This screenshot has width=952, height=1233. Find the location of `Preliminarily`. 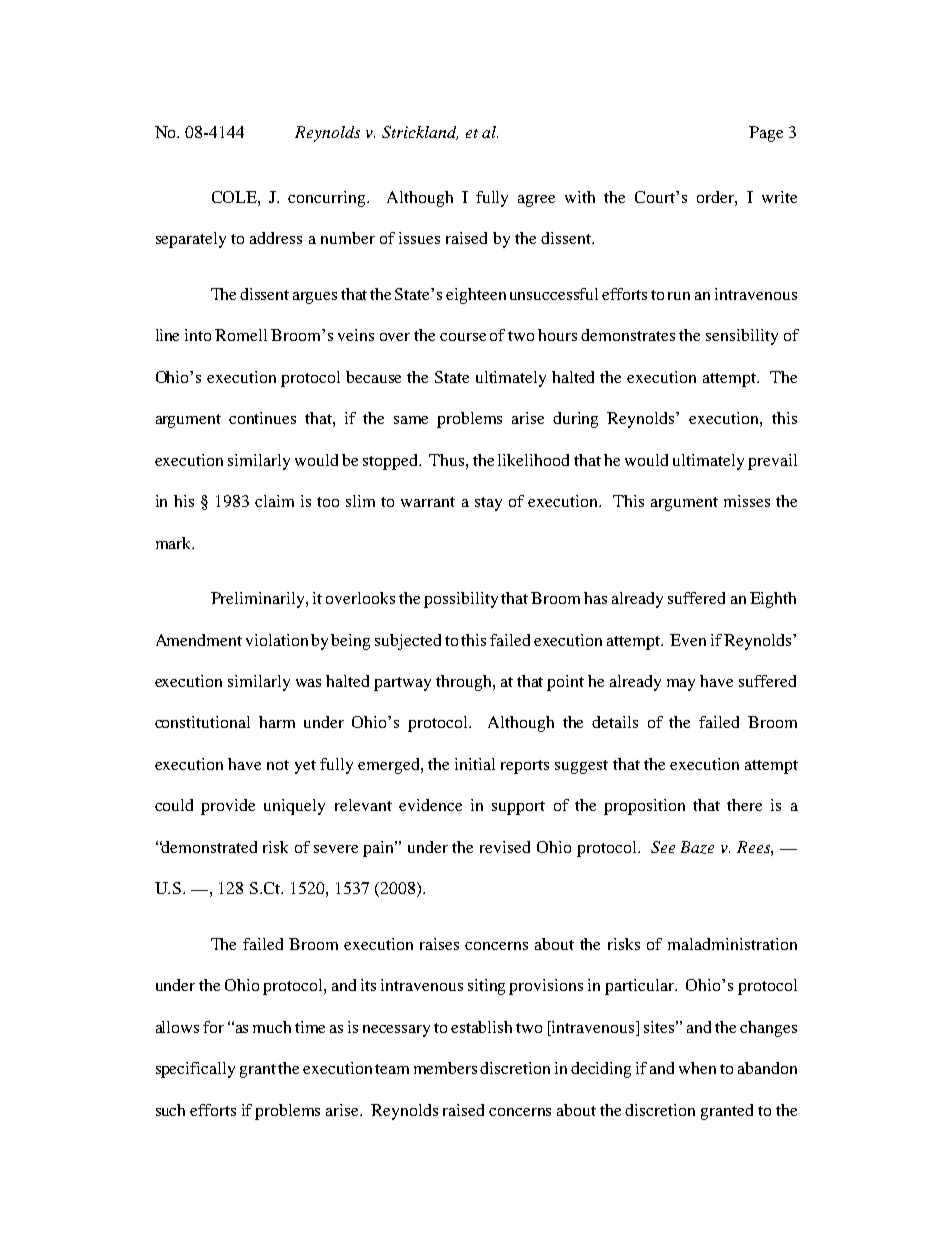

Preliminarily is located at coordinates (259, 600).
